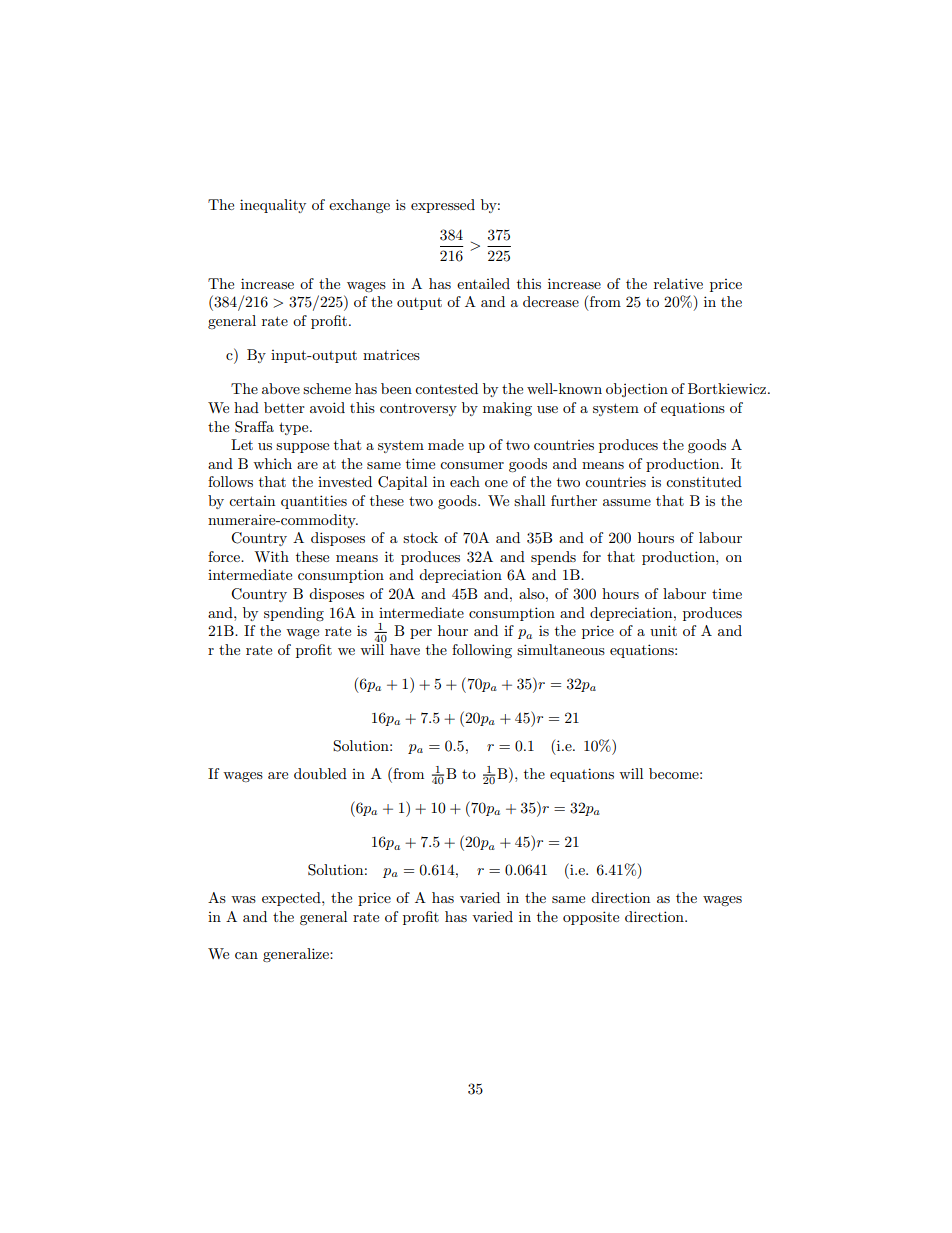 The width and height of the screenshot is (952, 1233). What do you see at coordinates (482, 651) in the screenshot?
I see `following` at bounding box center [482, 651].
